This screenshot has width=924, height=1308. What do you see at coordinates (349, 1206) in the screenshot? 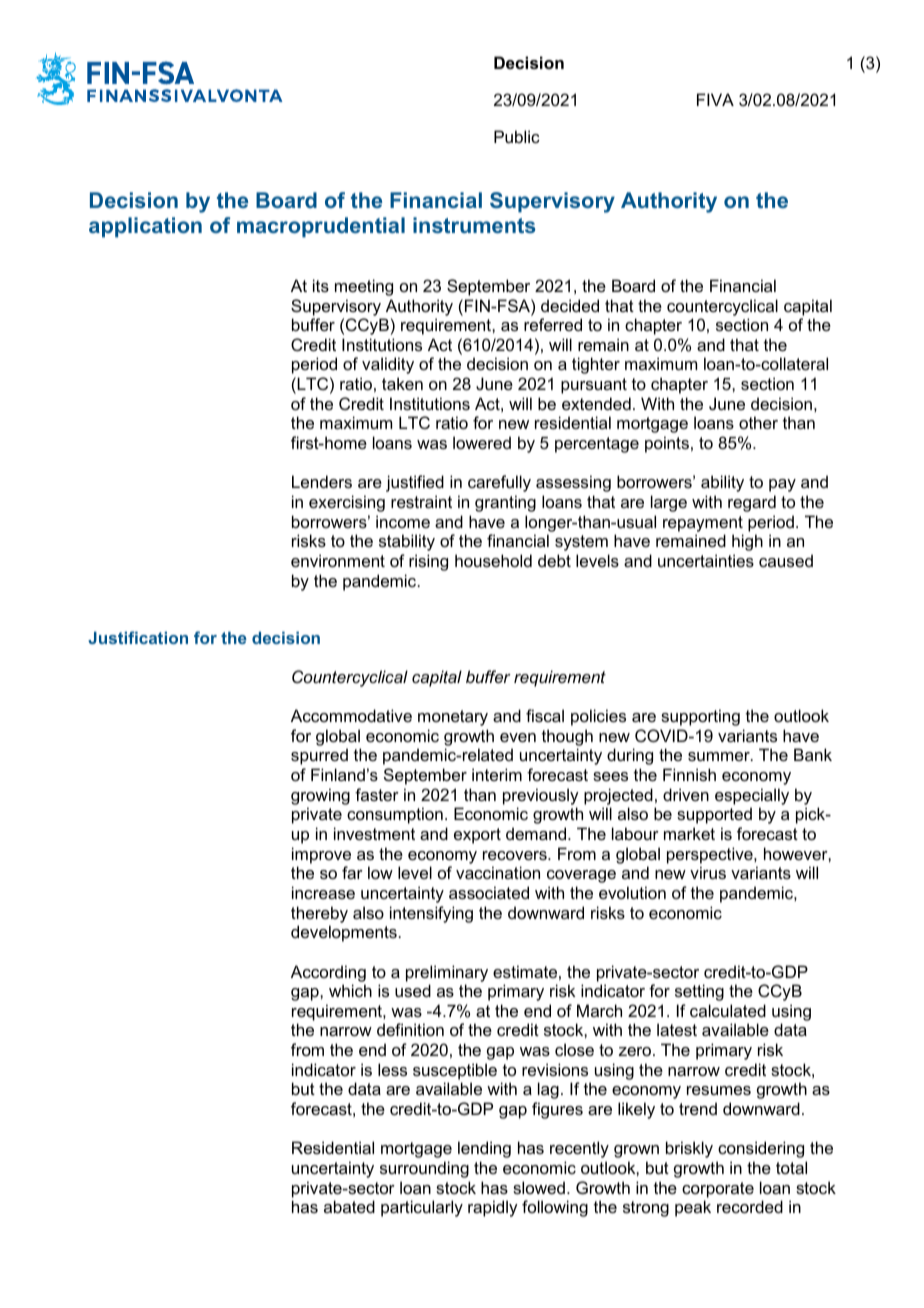
I see `abated` at bounding box center [349, 1206].
